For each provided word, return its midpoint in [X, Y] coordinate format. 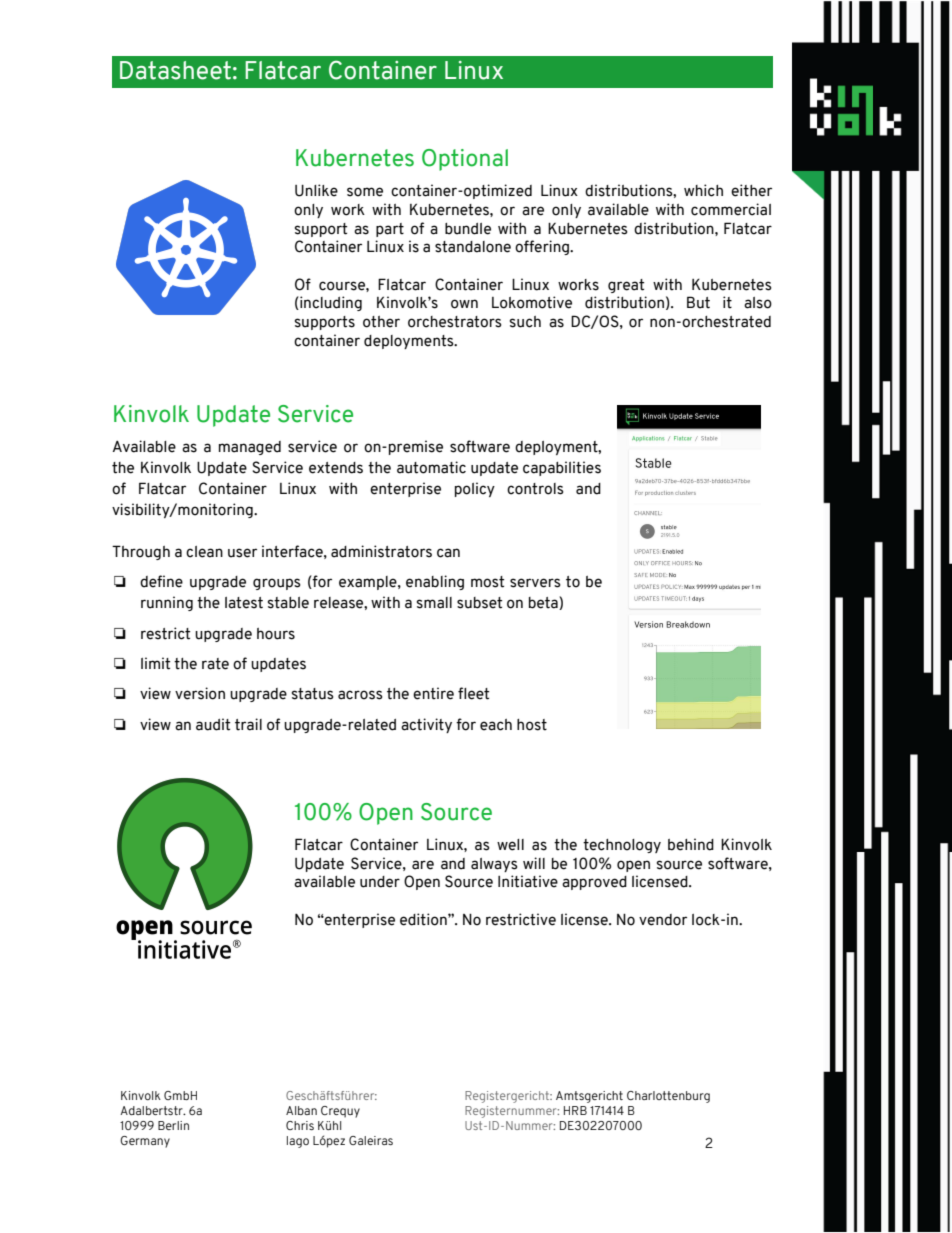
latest [244, 603]
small [434, 603]
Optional [465, 160]
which [703, 190]
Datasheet [175, 70]
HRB [575, 1110]
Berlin [173, 1125]
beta [544, 603]
